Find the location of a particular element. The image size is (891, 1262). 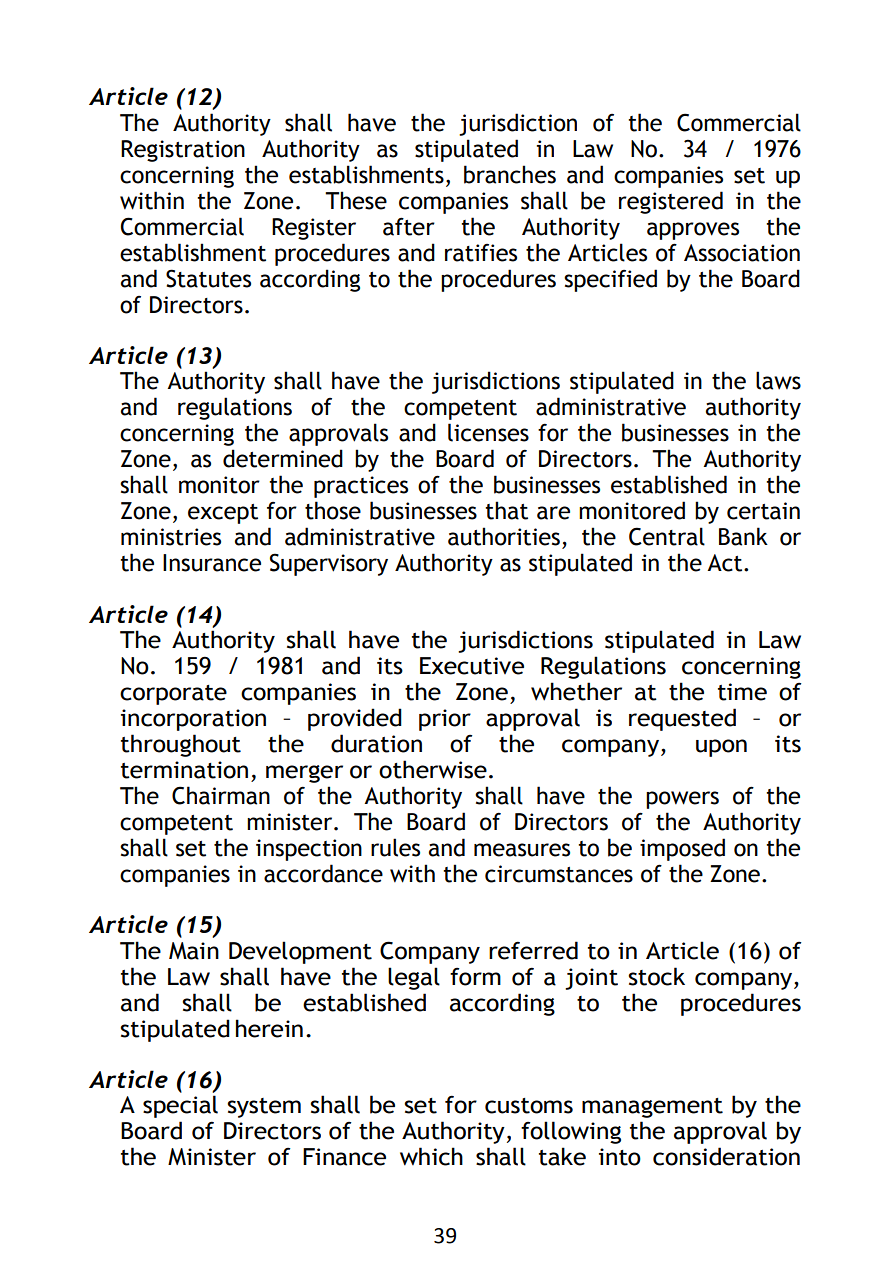

Registration is located at coordinates (183, 151).
